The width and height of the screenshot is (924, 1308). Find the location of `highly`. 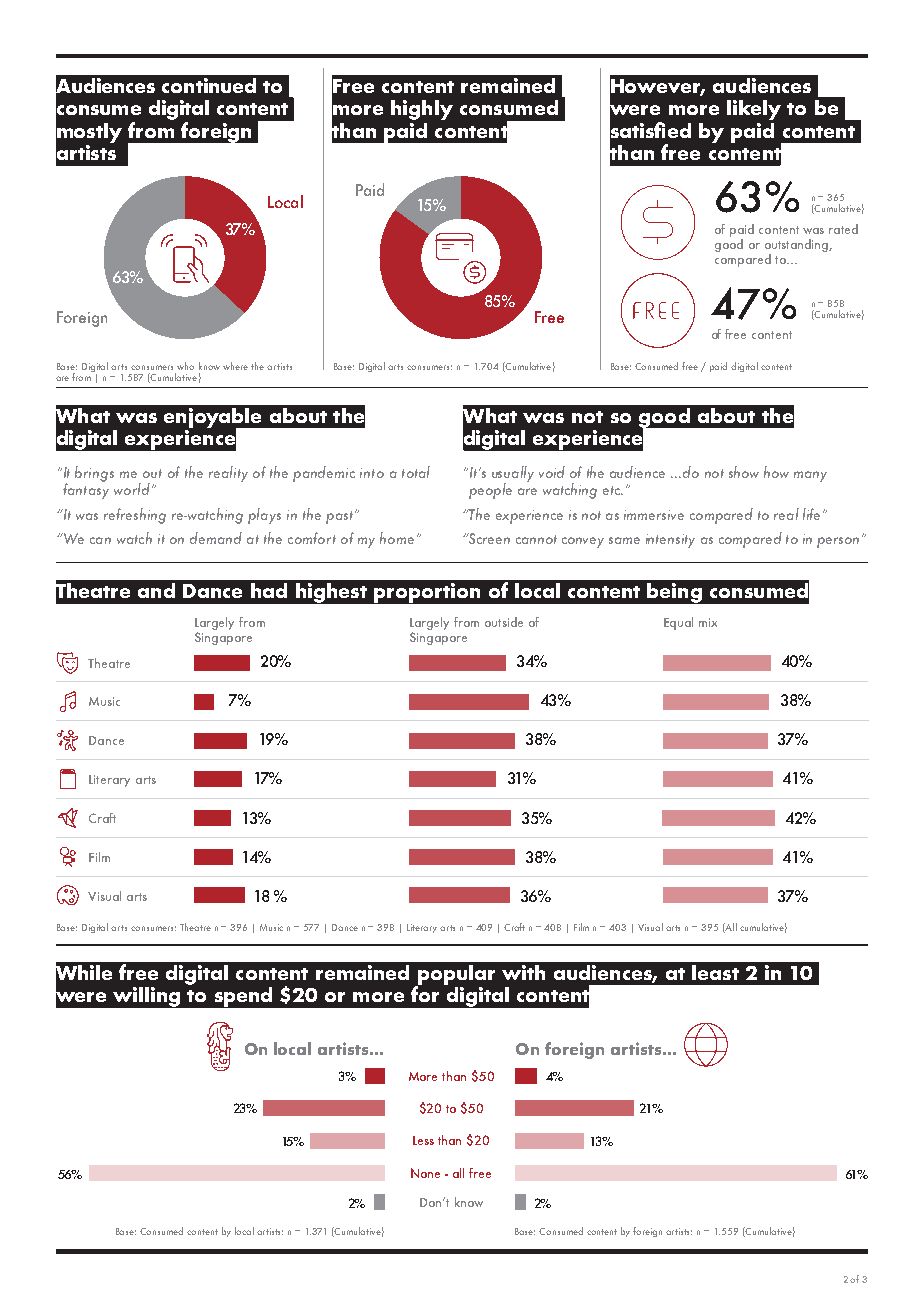

highly is located at coordinates (422, 110).
